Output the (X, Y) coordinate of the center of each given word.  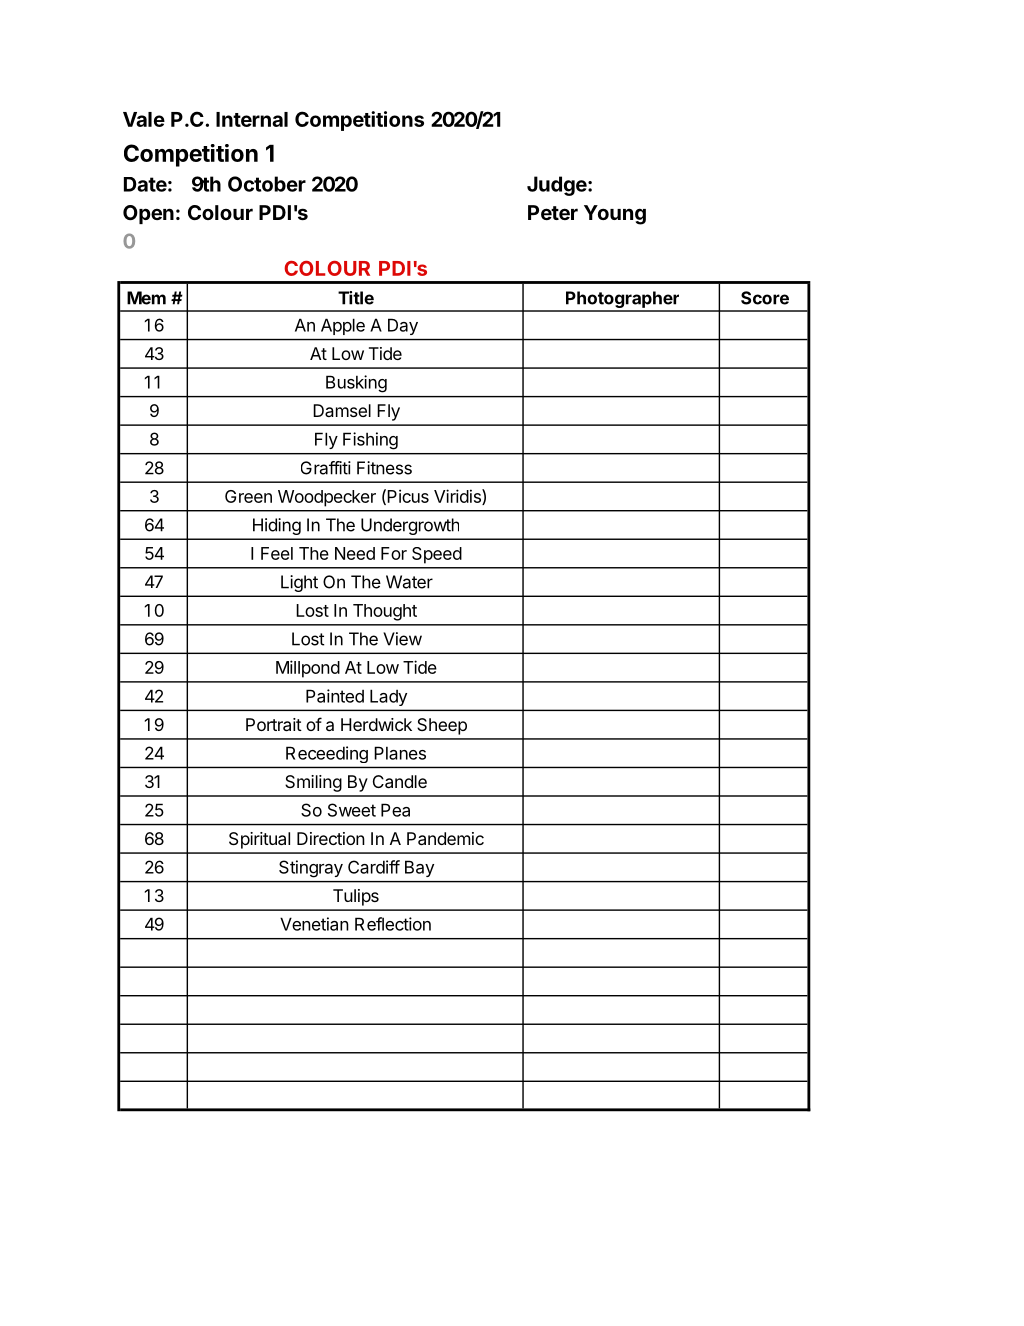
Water (409, 582)
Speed (437, 555)
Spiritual (259, 840)
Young (615, 215)
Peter (553, 212)
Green (248, 496)
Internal (252, 119)
